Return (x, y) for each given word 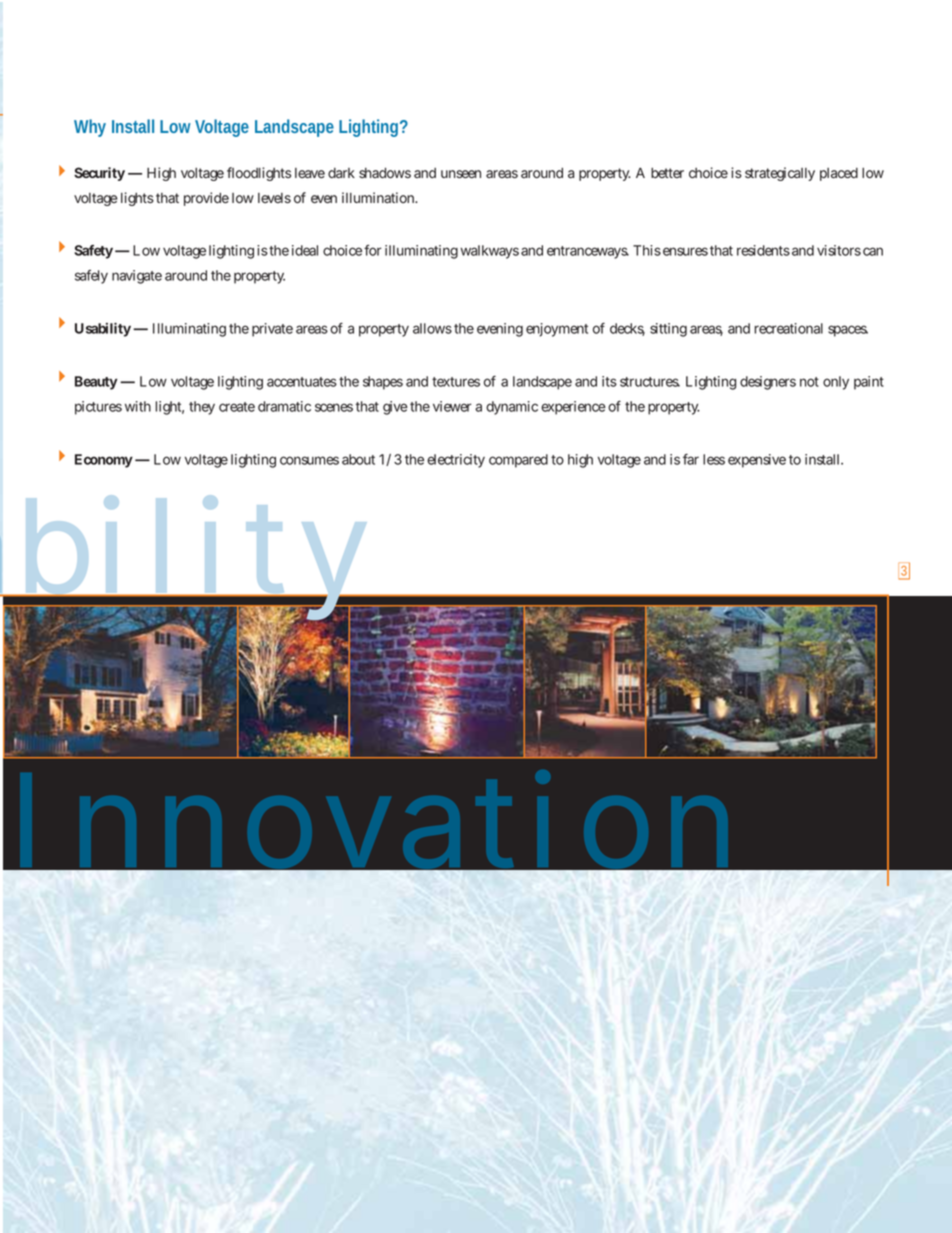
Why (90, 128)
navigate (137, 277)
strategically (780, 174)
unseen (461, 174)
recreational (788, 328)
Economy (104, 461)
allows (432, 328)
